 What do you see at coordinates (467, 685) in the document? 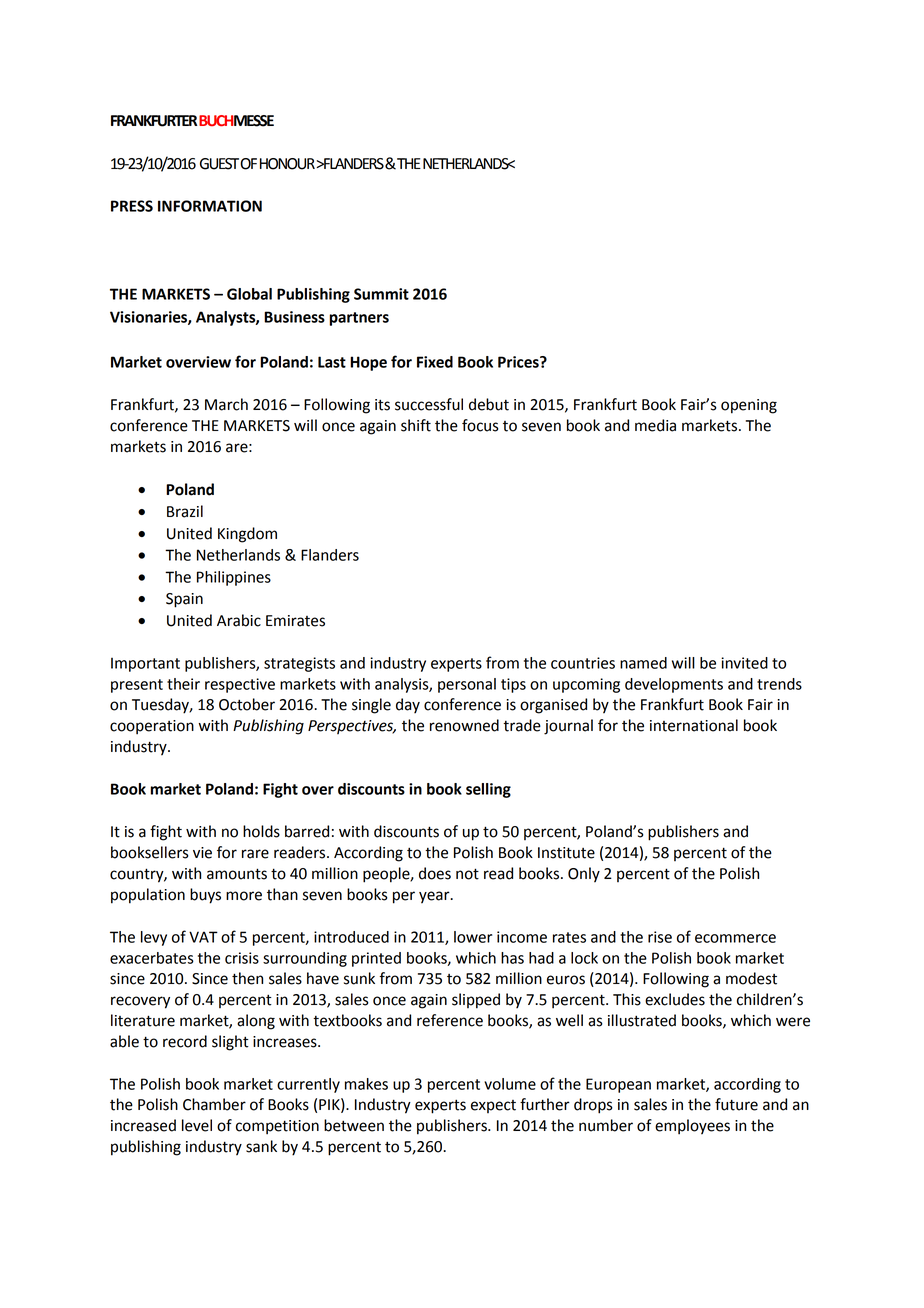
I see `personal` at bounding box center [467, 685].
